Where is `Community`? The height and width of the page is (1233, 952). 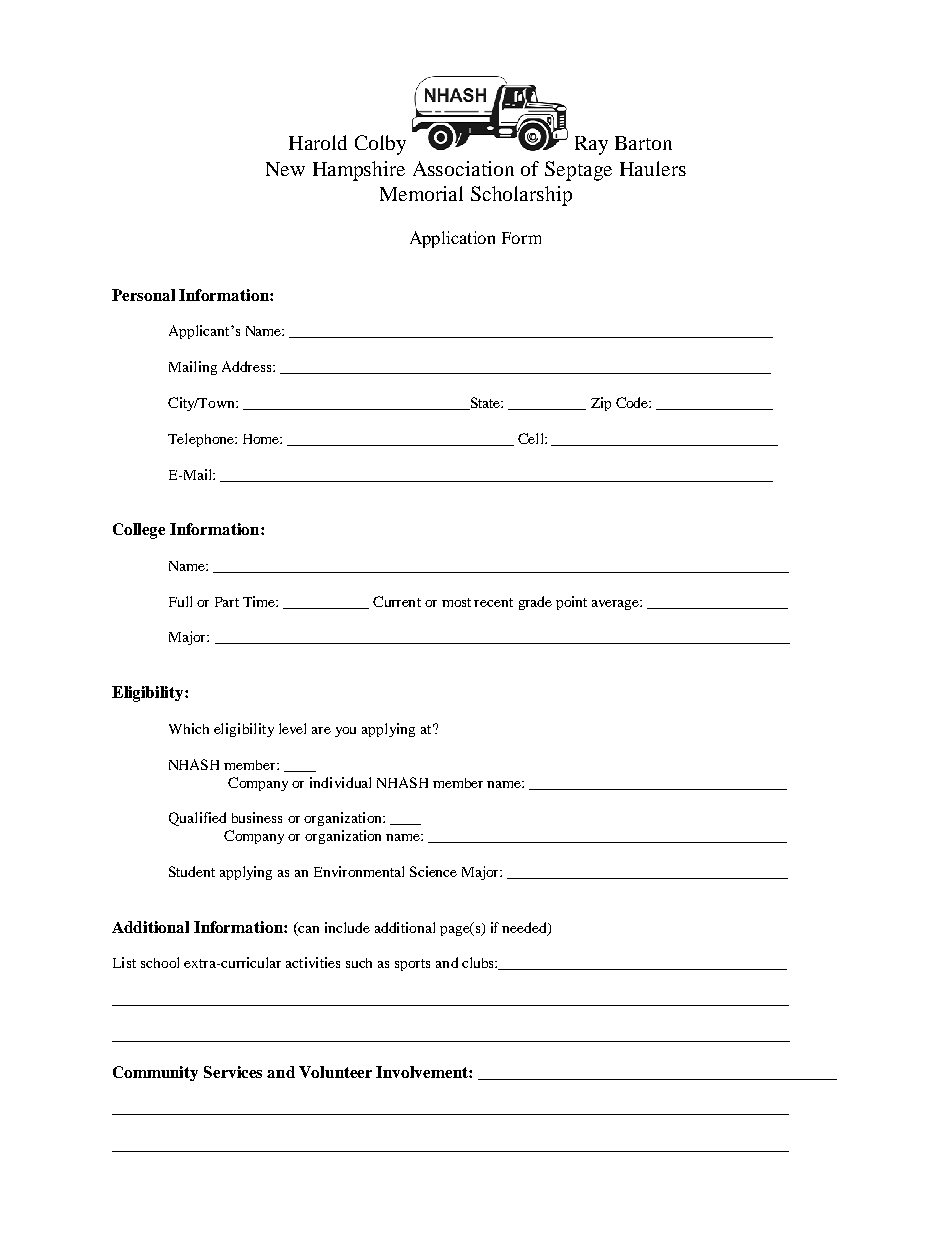
Community is located at coordinates (155, 1073).
